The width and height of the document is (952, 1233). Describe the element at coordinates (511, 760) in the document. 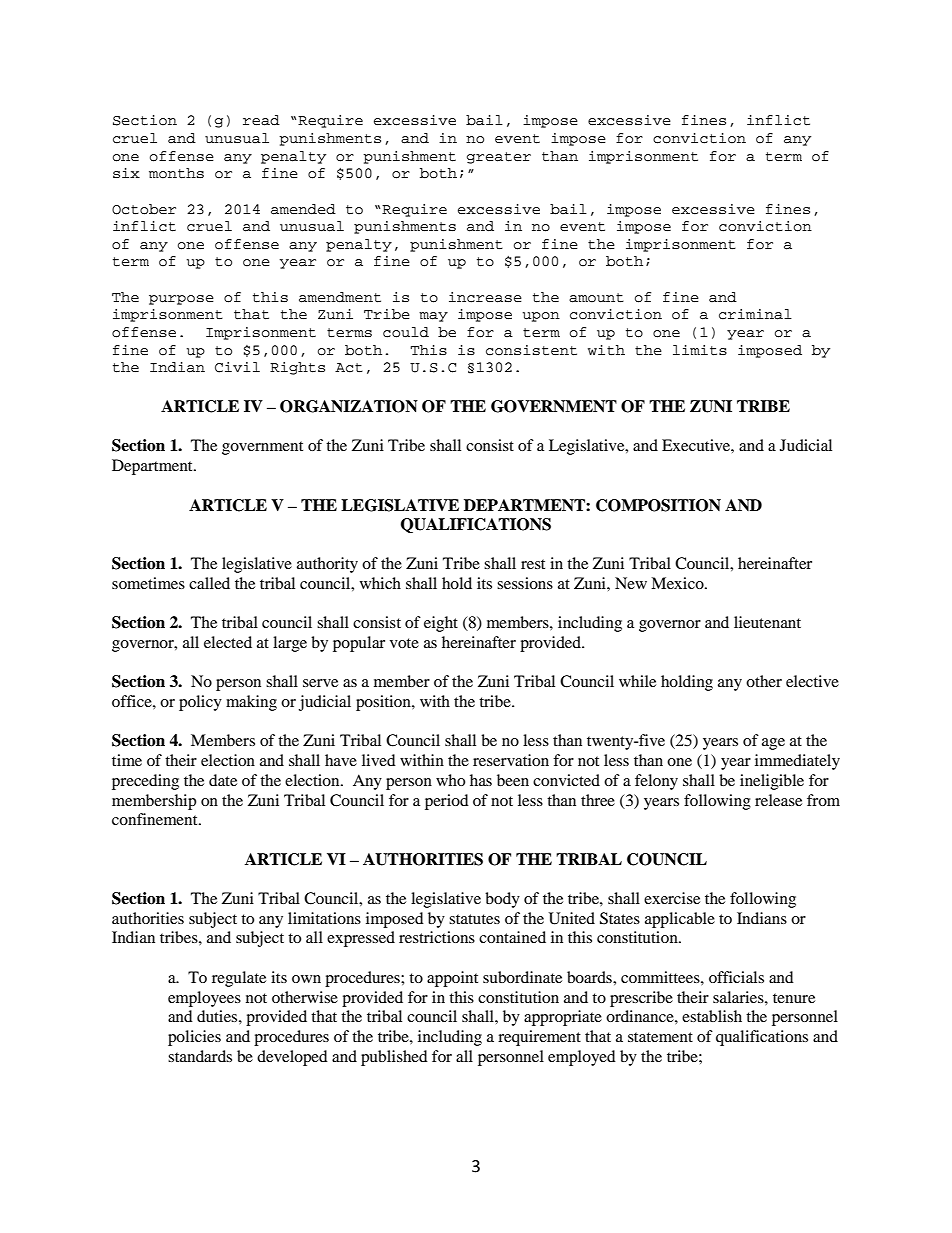

I see `reservation` at that location.
